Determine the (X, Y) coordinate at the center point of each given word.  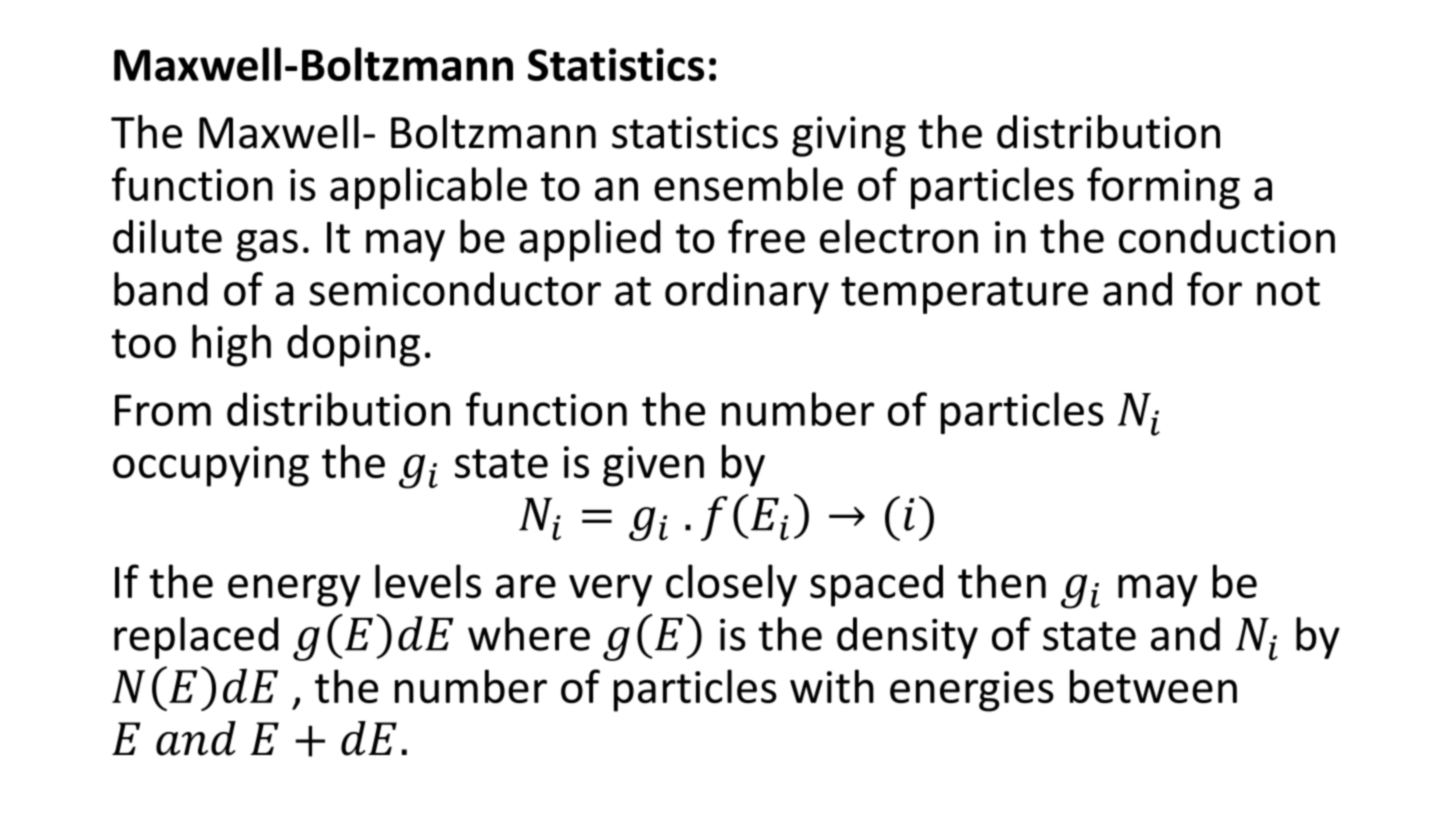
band (160, 289)
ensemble (748, 184)
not (1288, 291)
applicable (428, 188)
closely (731, 585)
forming (1163, 188)
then (1002, 581)
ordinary (747, 293)
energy (294, 590)
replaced (196, 638)
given (653, 466)
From (163, 410)
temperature (964, 295)
